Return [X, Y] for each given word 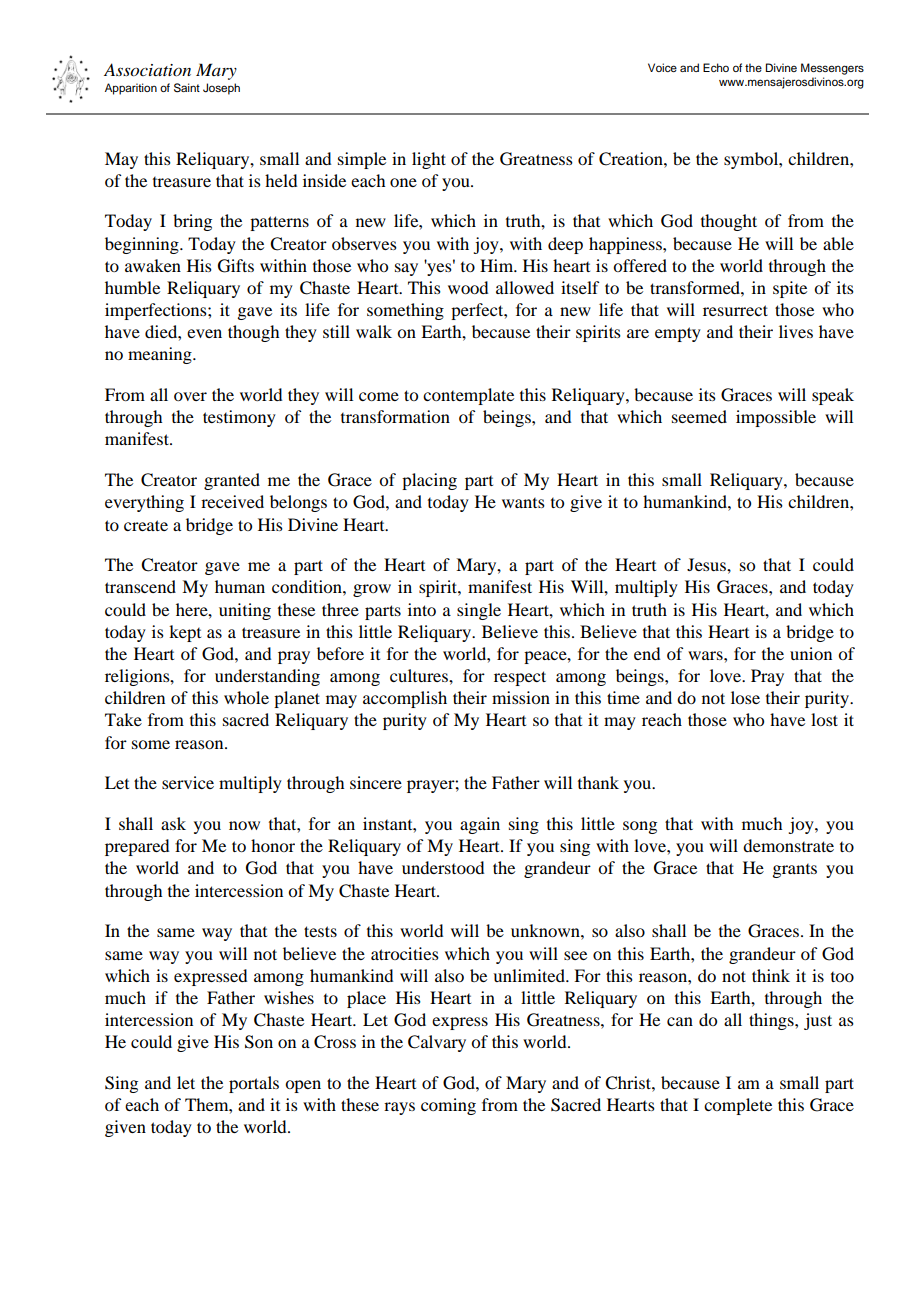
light [429, 160]
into [422, 609]
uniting [245, 611]
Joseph [221, 89]
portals [254, 1084]
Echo [716, 67]
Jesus [707, 564]
